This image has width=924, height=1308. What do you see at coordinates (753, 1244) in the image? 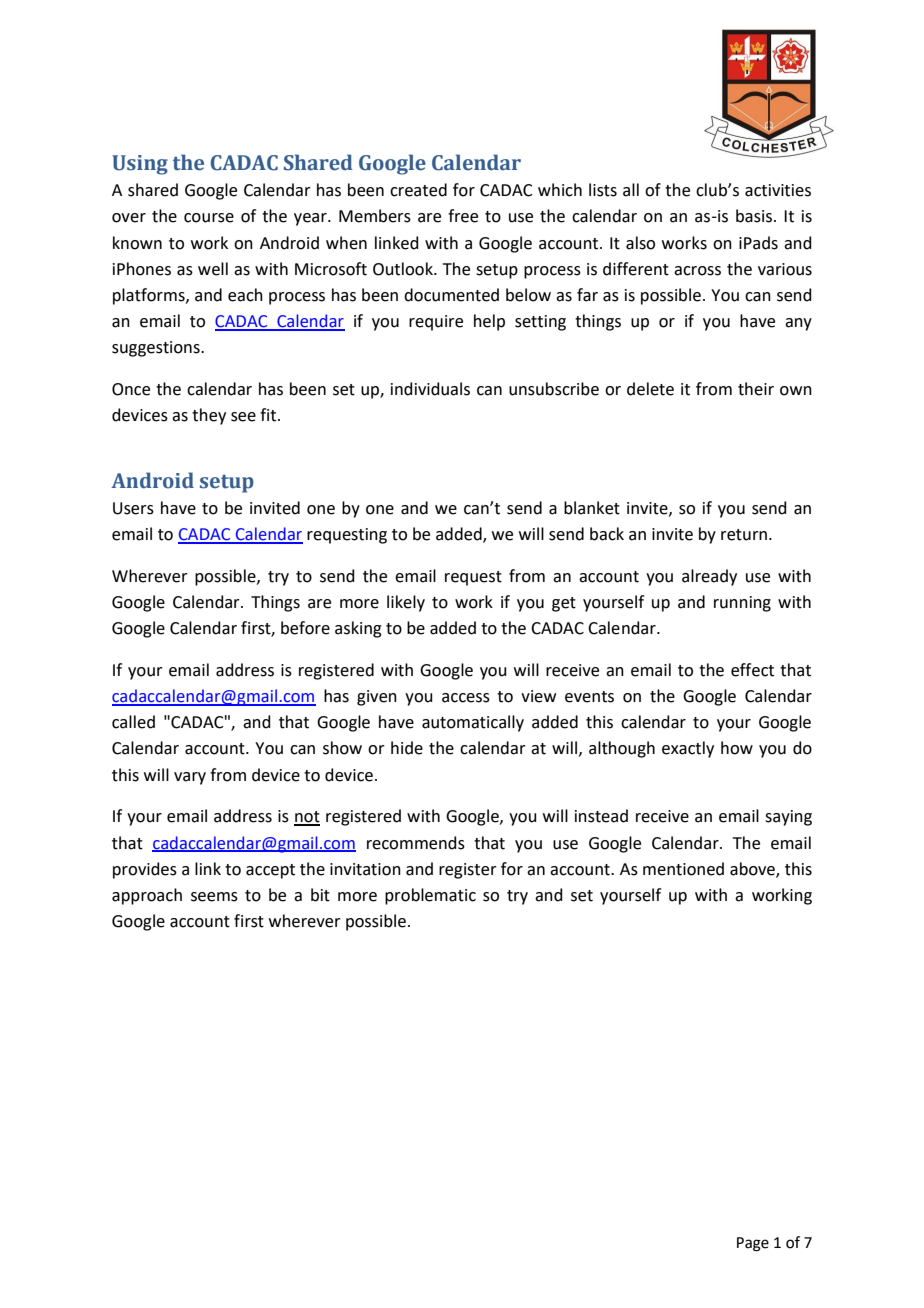
I see `Page` at bounding box center [753, 1244].
